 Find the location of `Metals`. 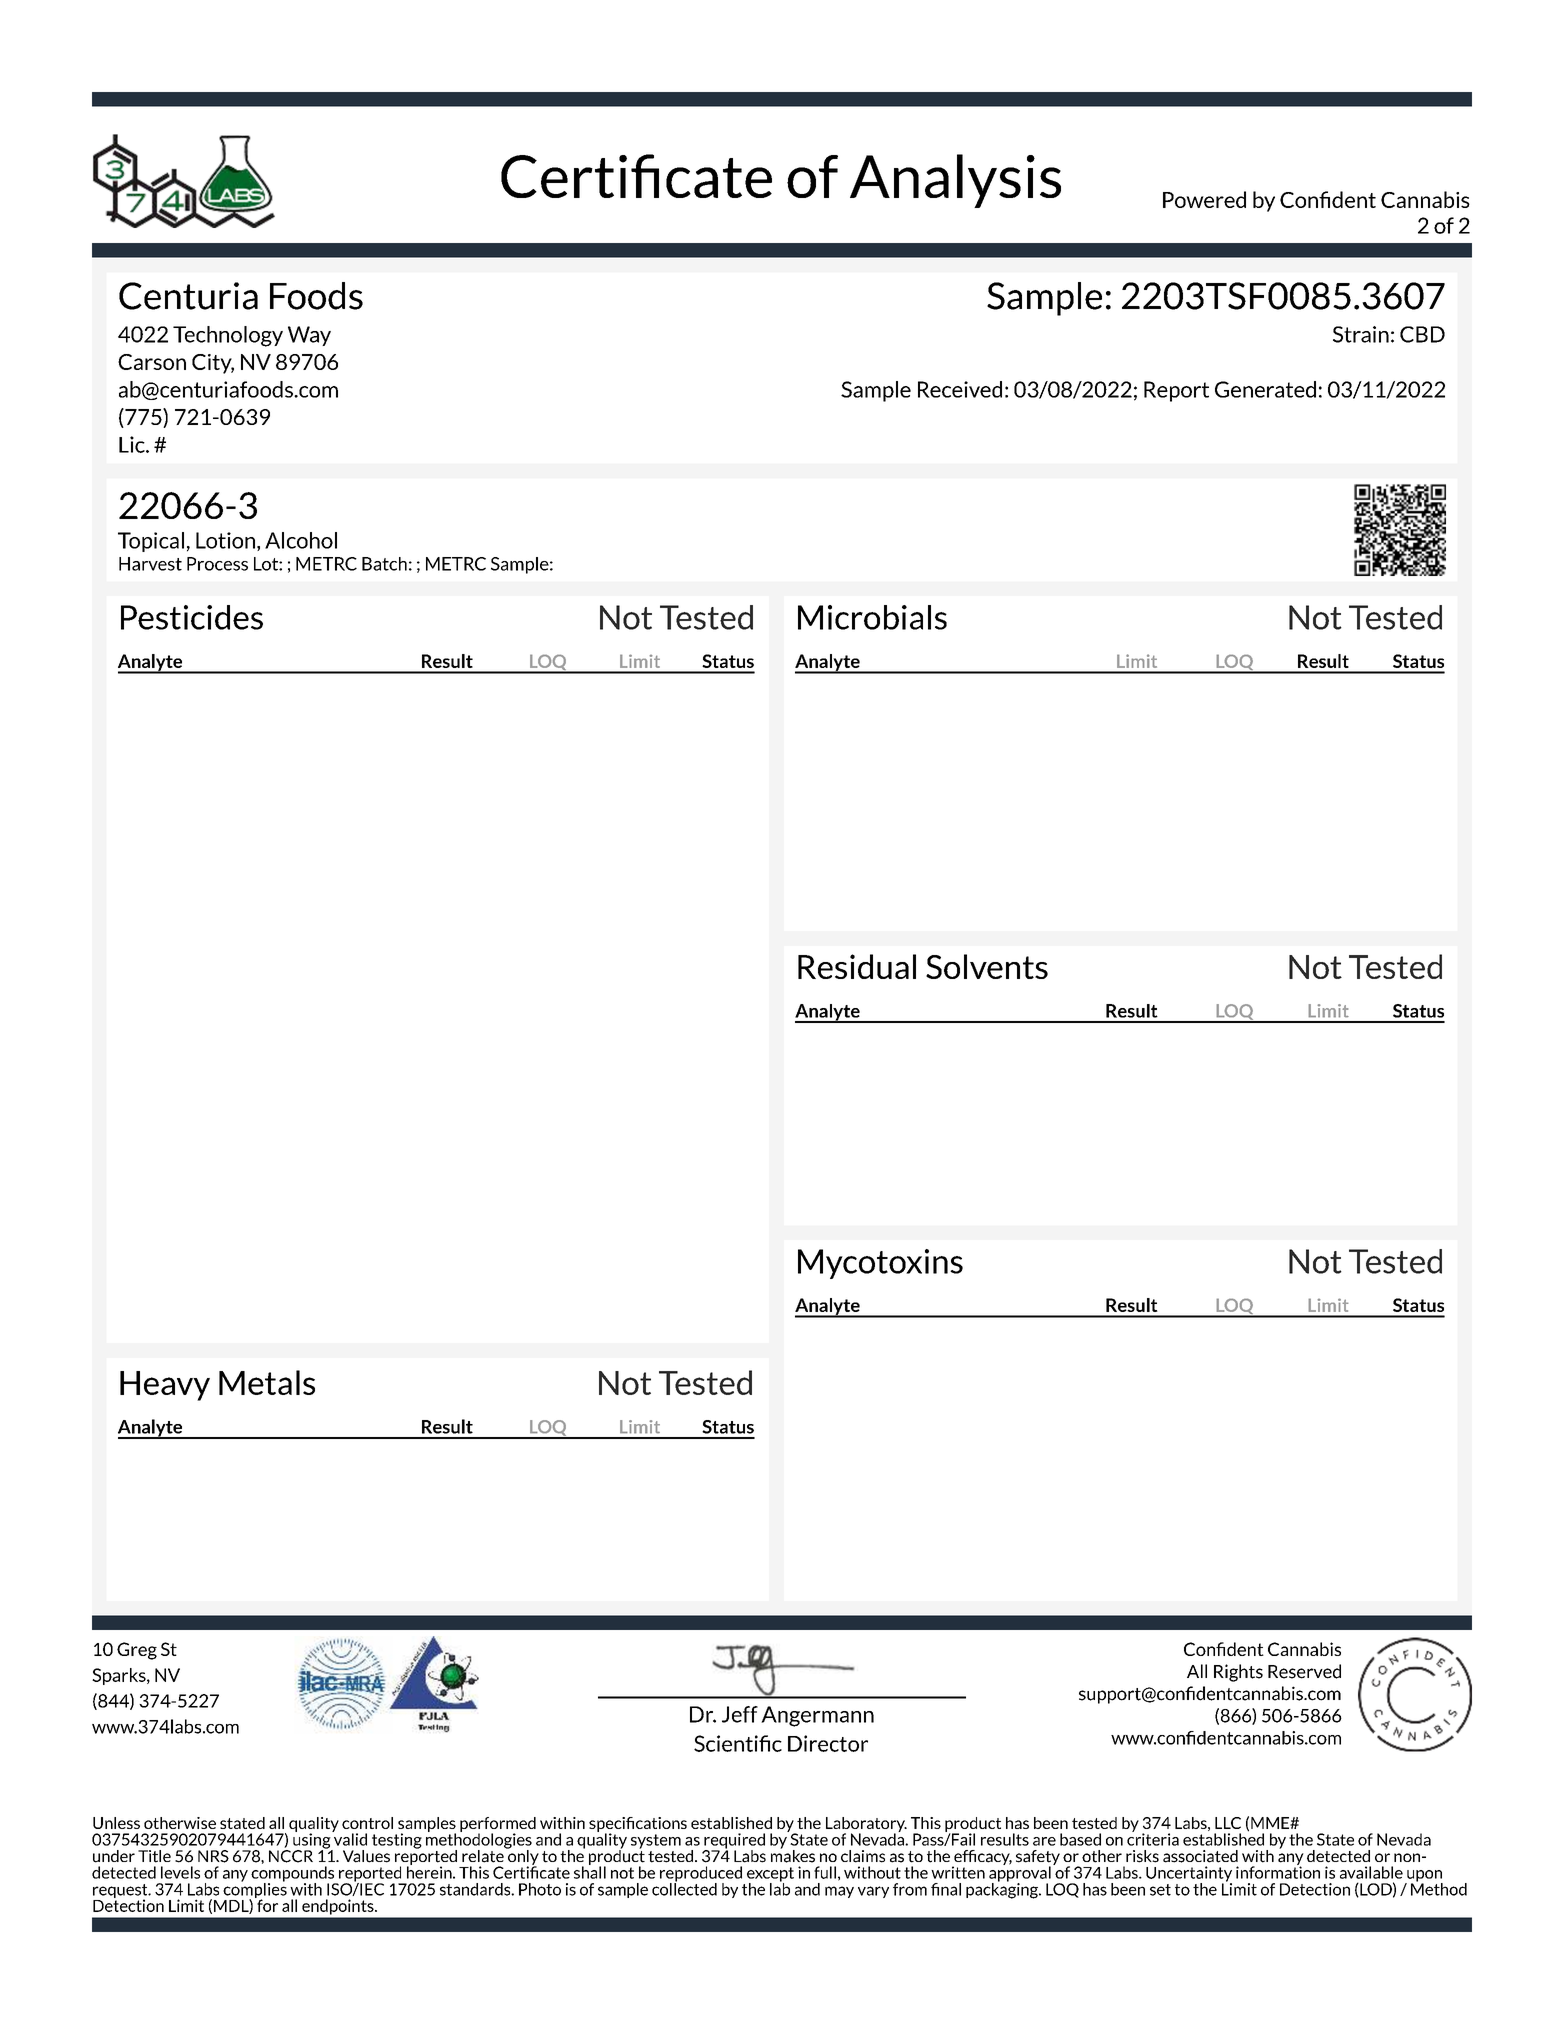

Metals is located at coordinates (267, 1382).
